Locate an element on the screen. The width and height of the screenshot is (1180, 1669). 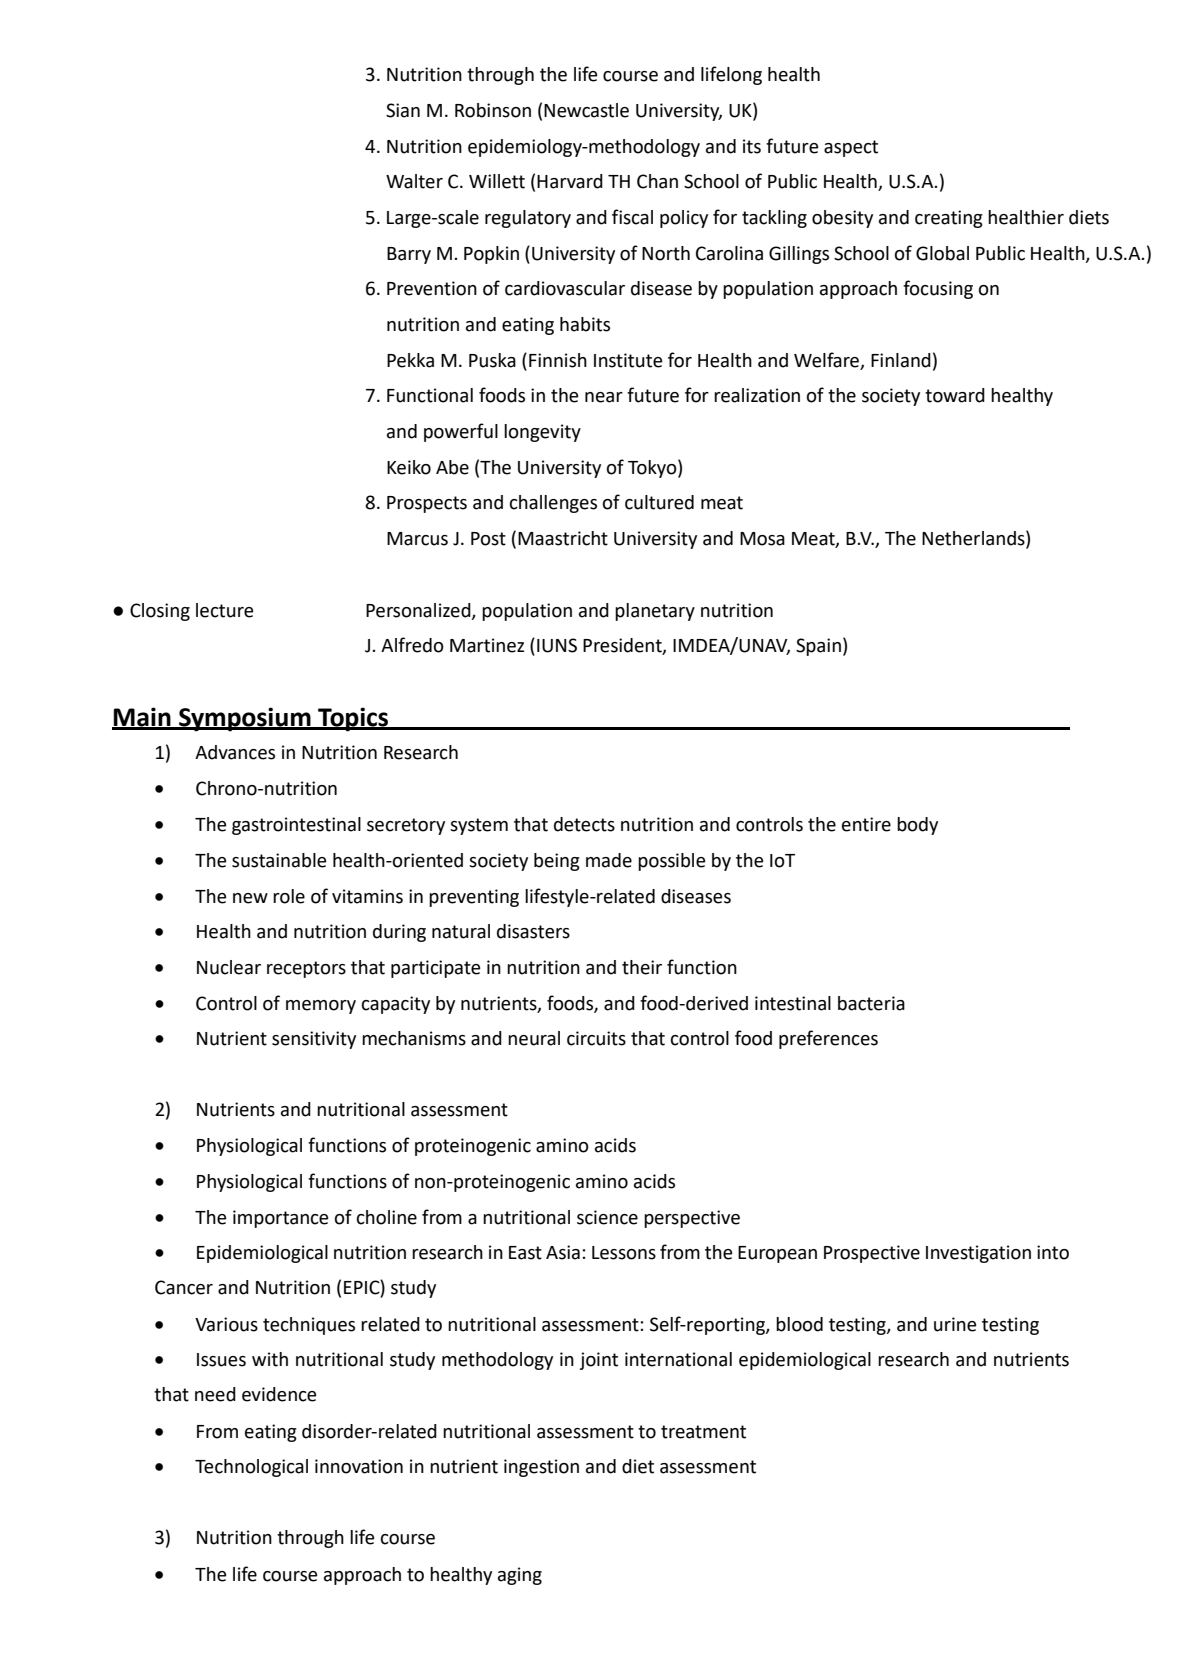
Sian is located at coordinates (403, 110).
